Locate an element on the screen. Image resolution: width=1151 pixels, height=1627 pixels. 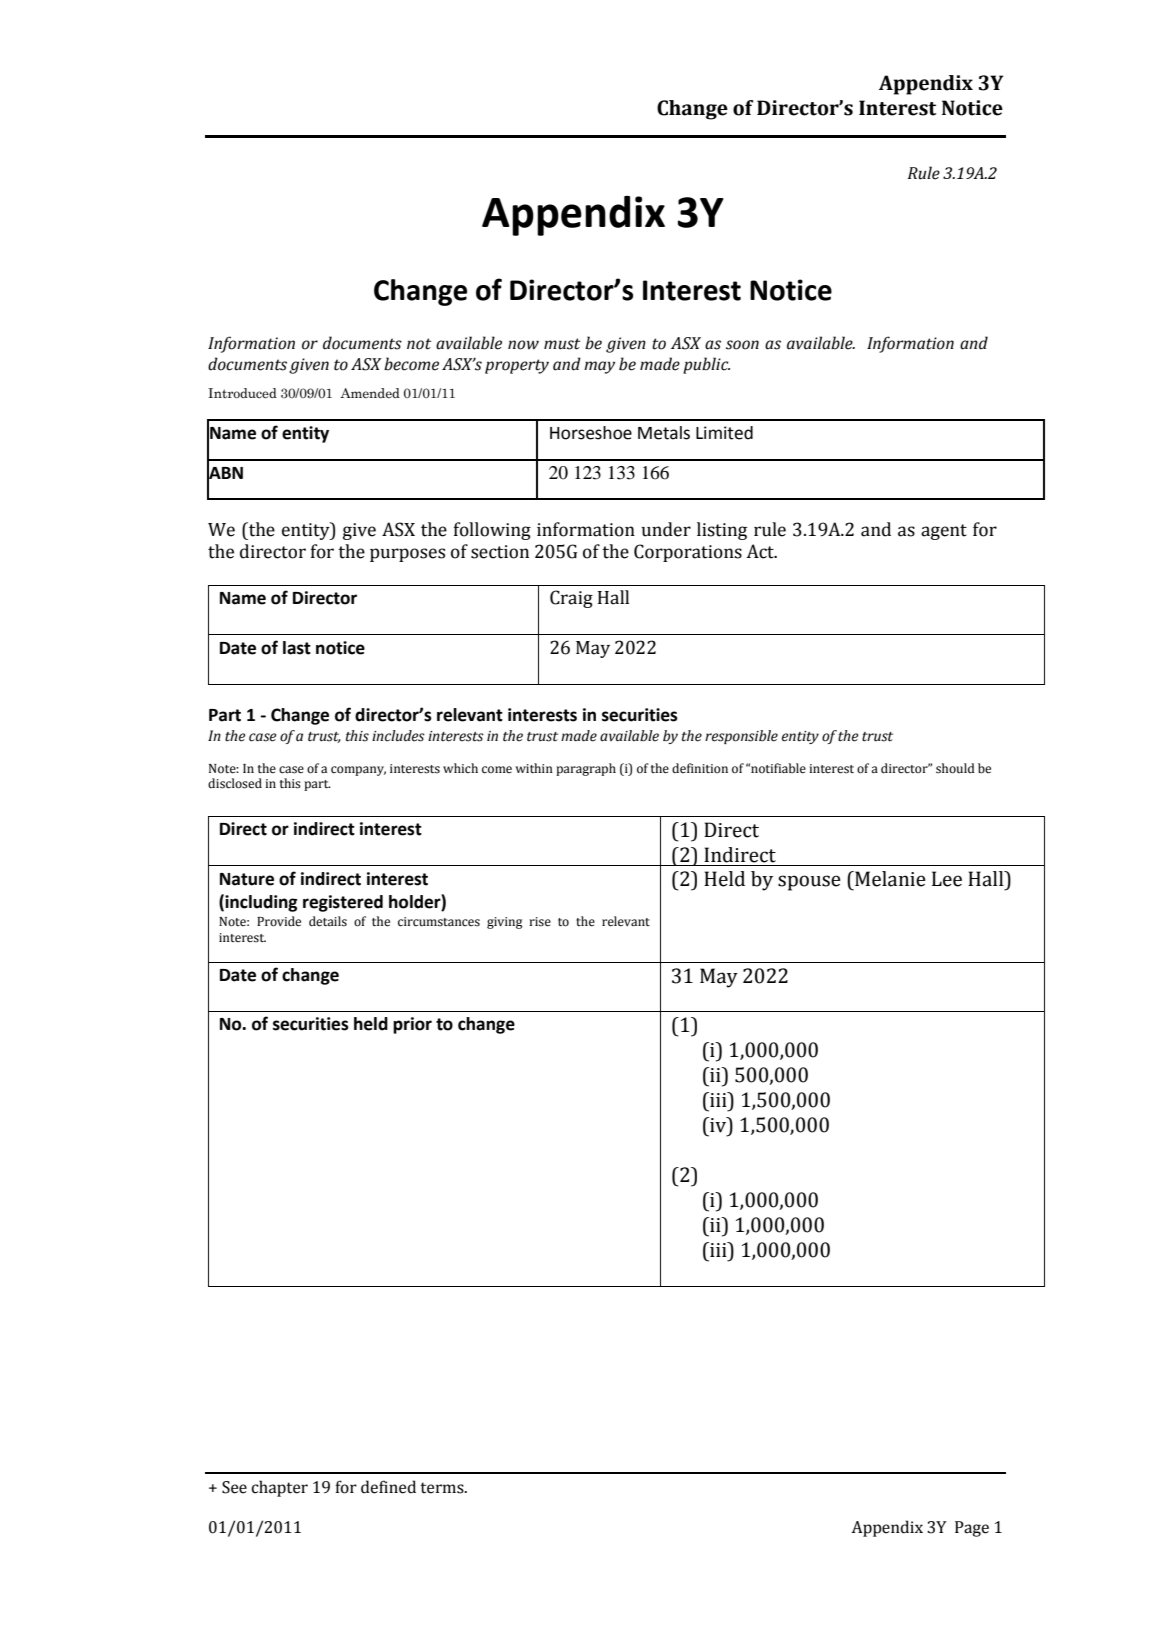
soon is located at coordinates (742, 345).
